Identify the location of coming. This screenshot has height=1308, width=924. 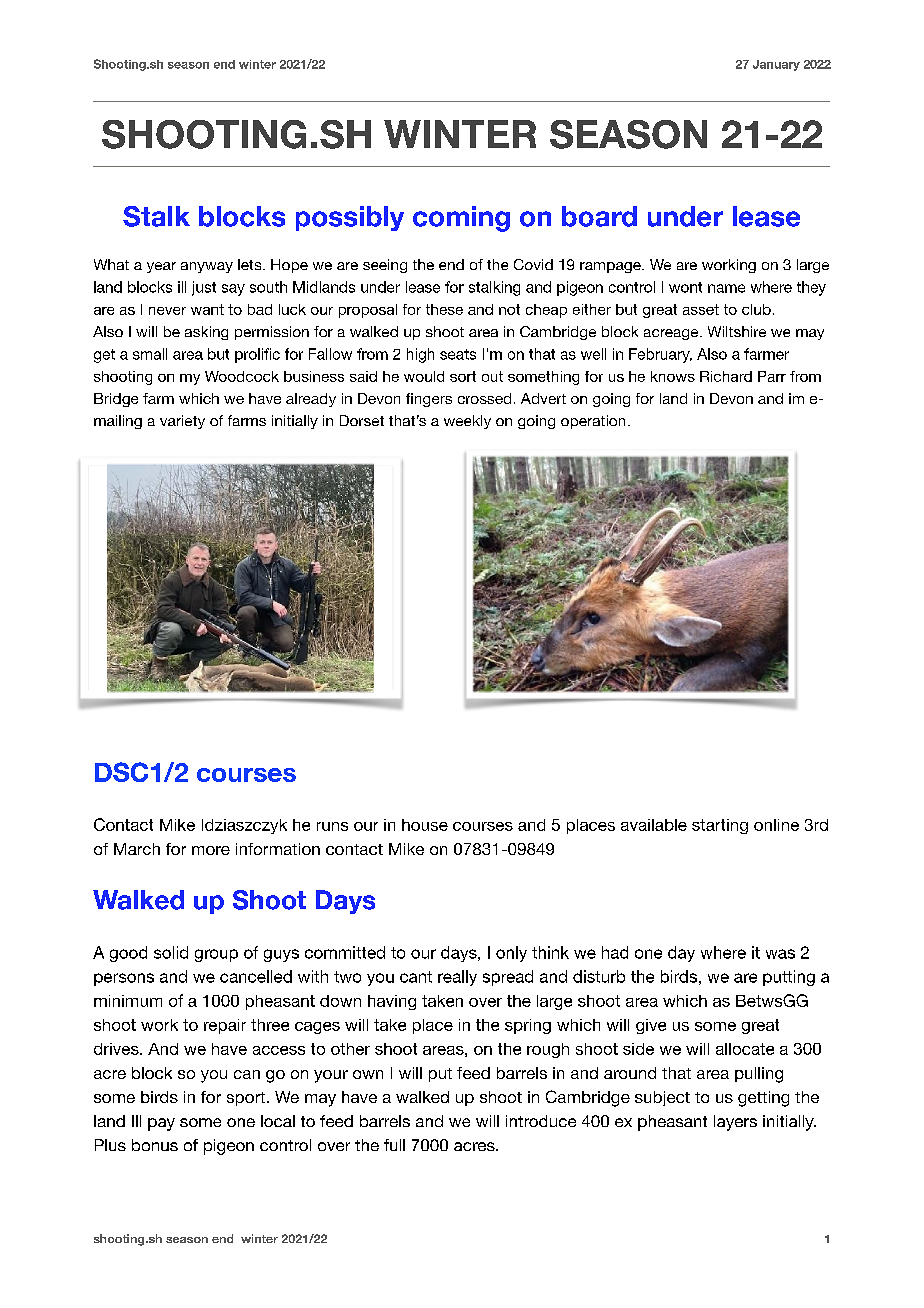
(461, 219).
